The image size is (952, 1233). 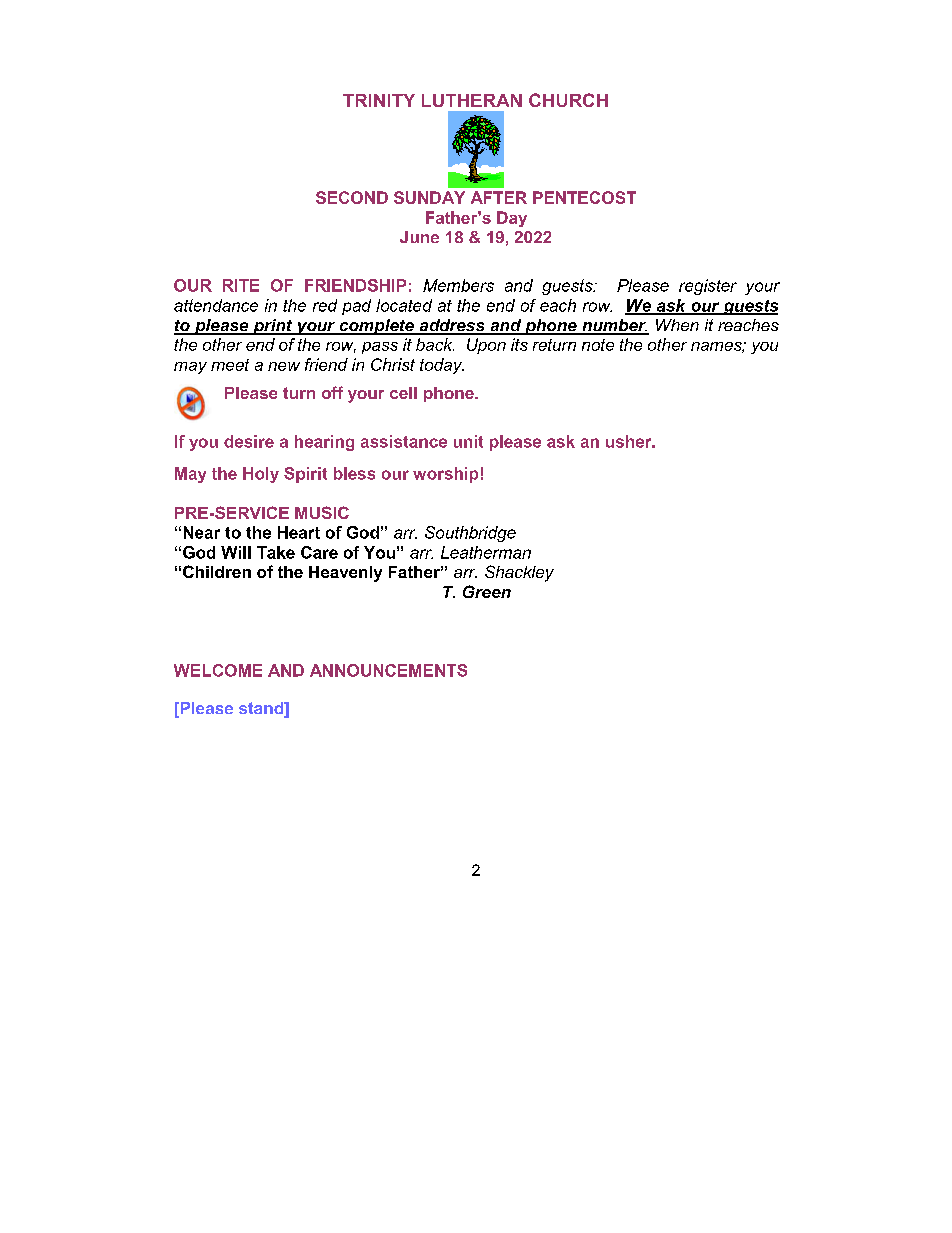 I want to click on Holy, so click(x=261, y=475).
